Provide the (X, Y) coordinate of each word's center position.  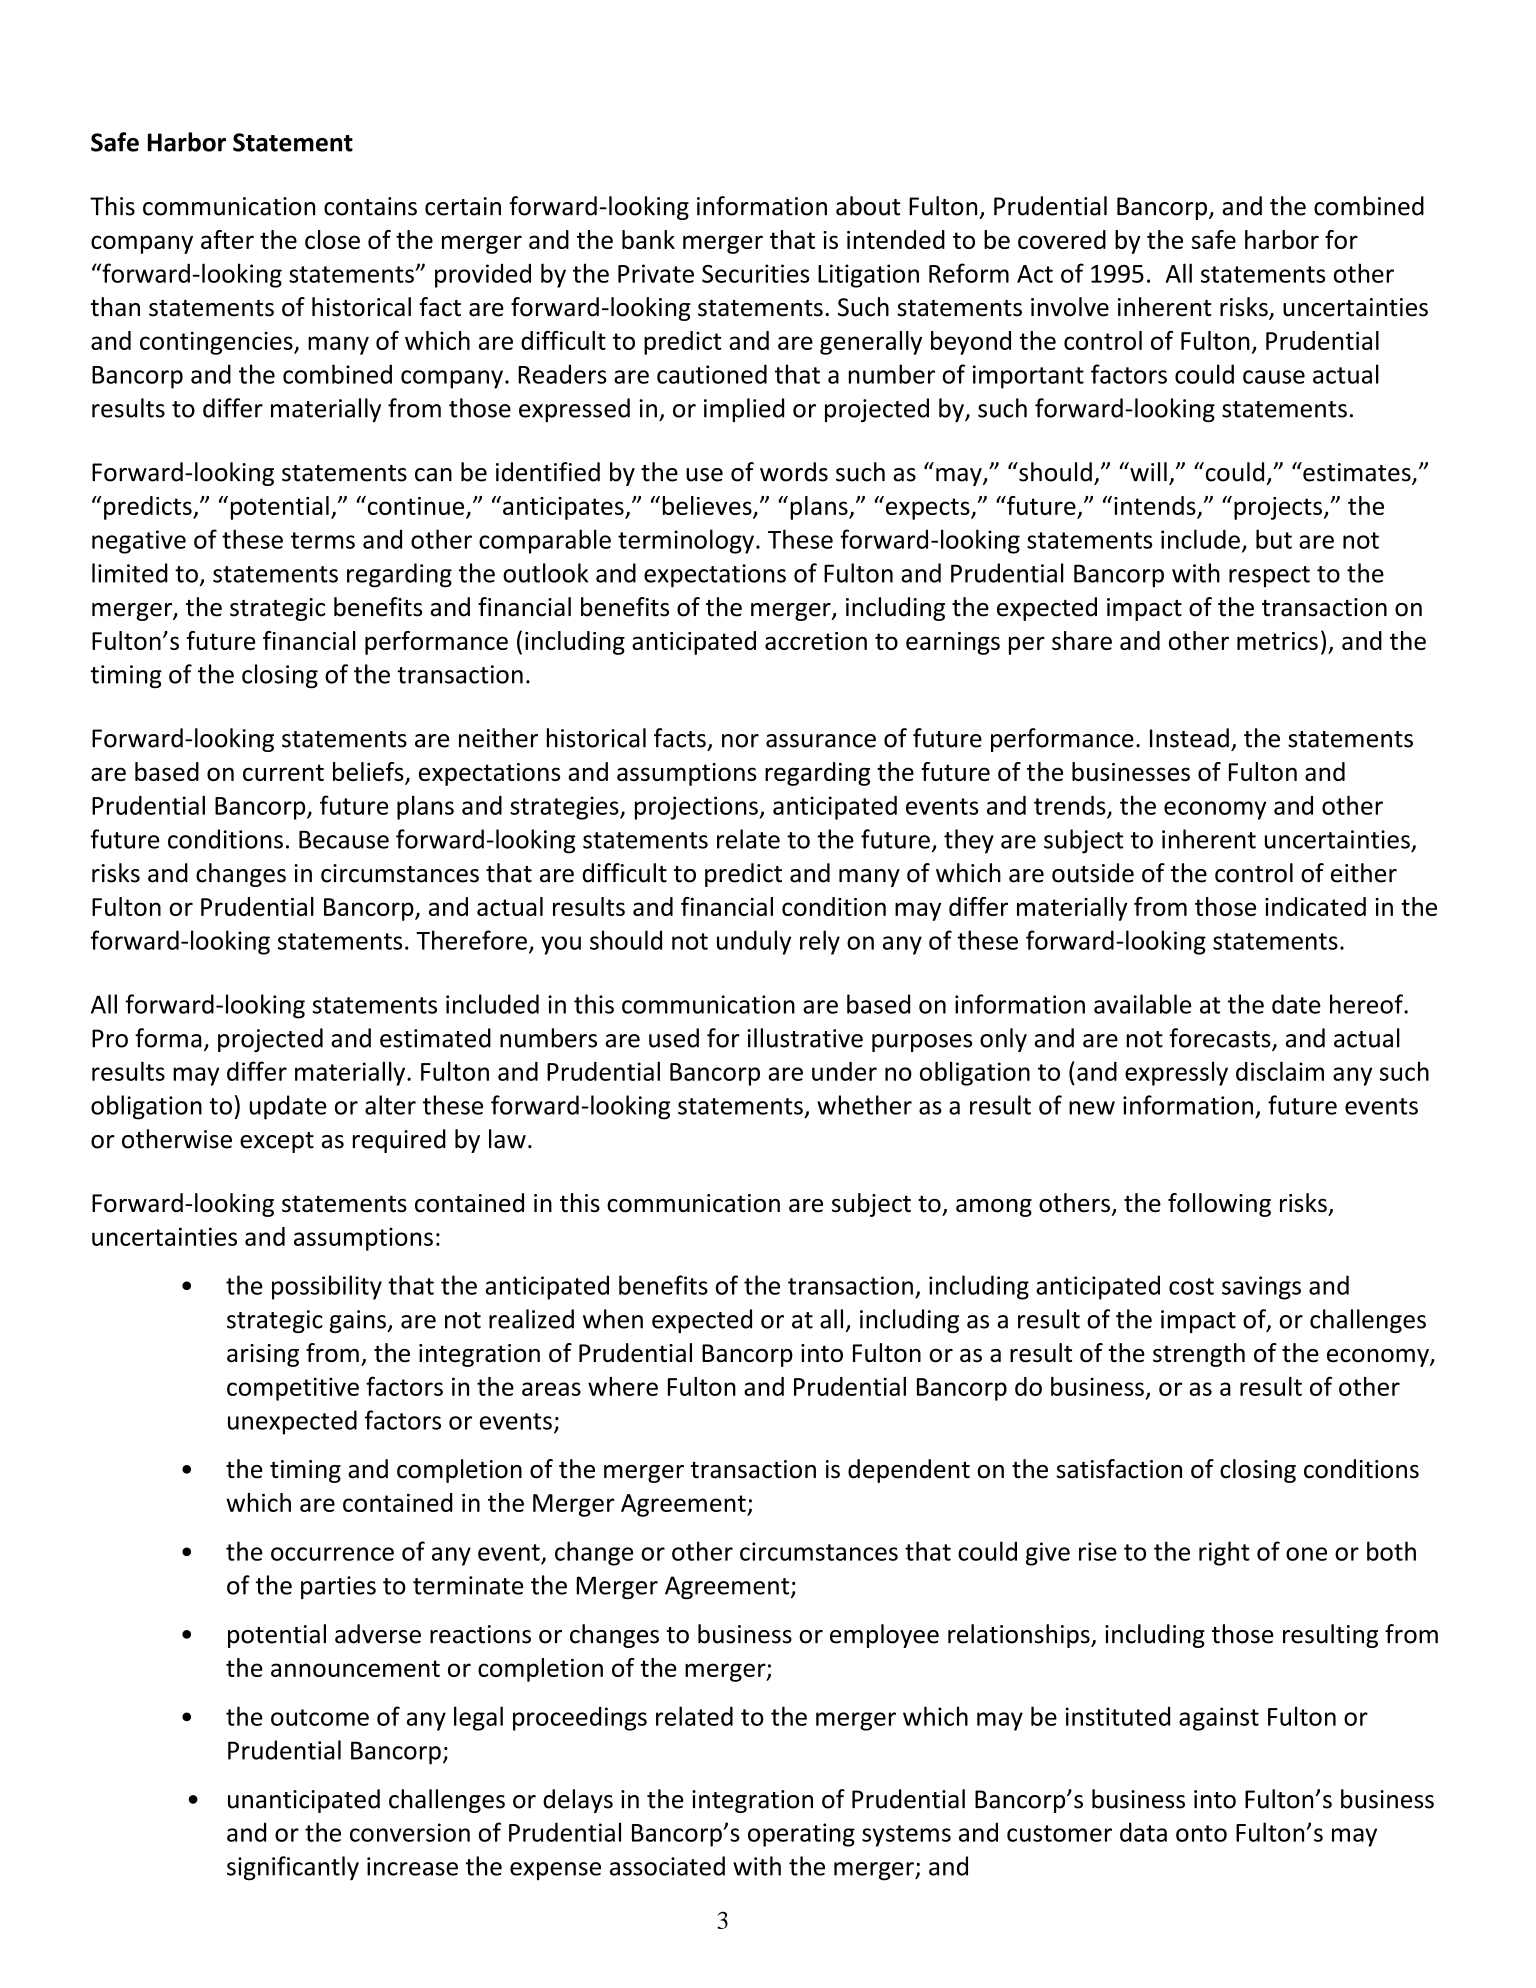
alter (390, 1105)
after (227, 239)
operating (801, 1835)
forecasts (1221, 1039)
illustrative (805, 1038)
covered (1062, 239)
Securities (755, 273)
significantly (293, 1868)
